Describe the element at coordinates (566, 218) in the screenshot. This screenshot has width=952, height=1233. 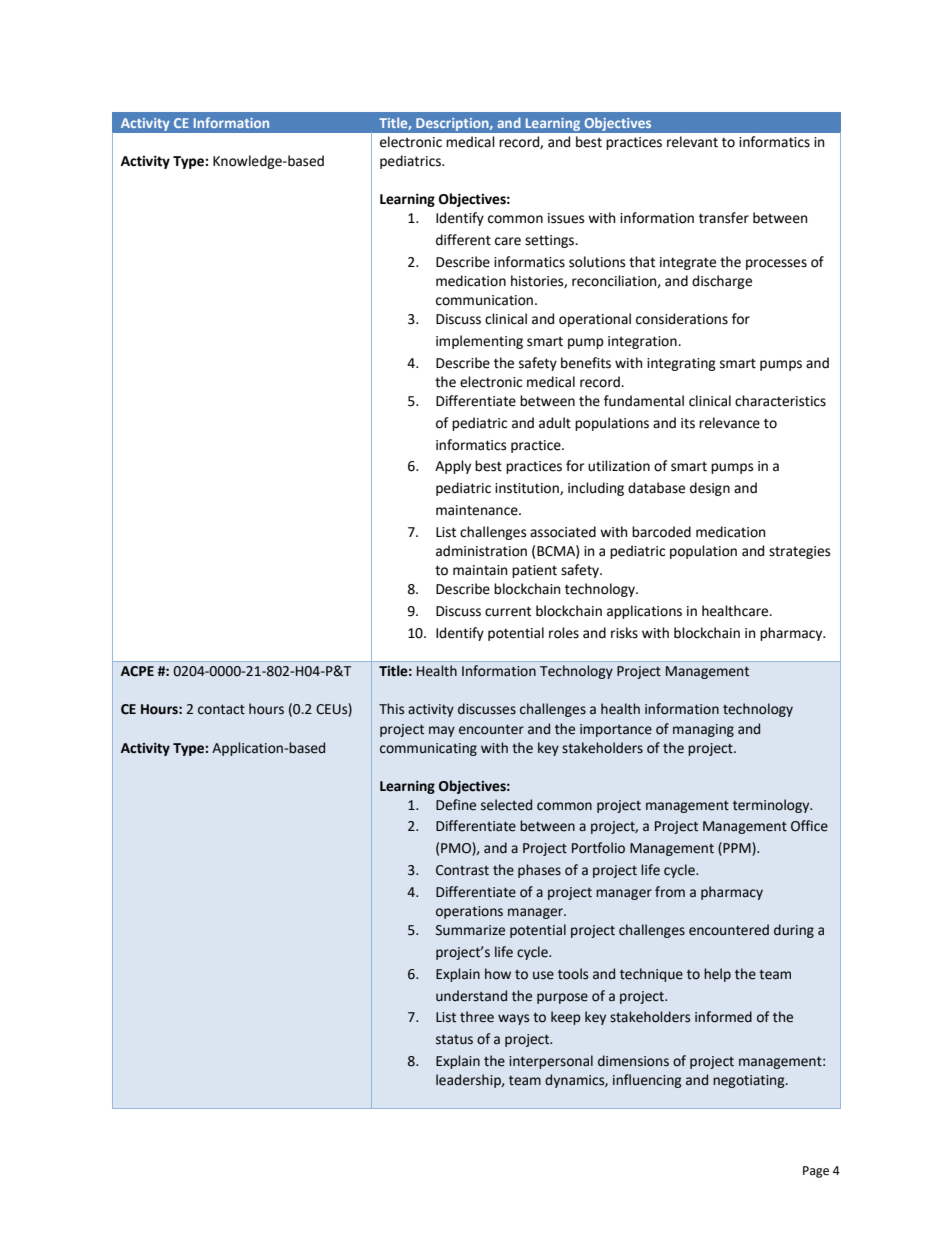
I see `issues` at that location.
